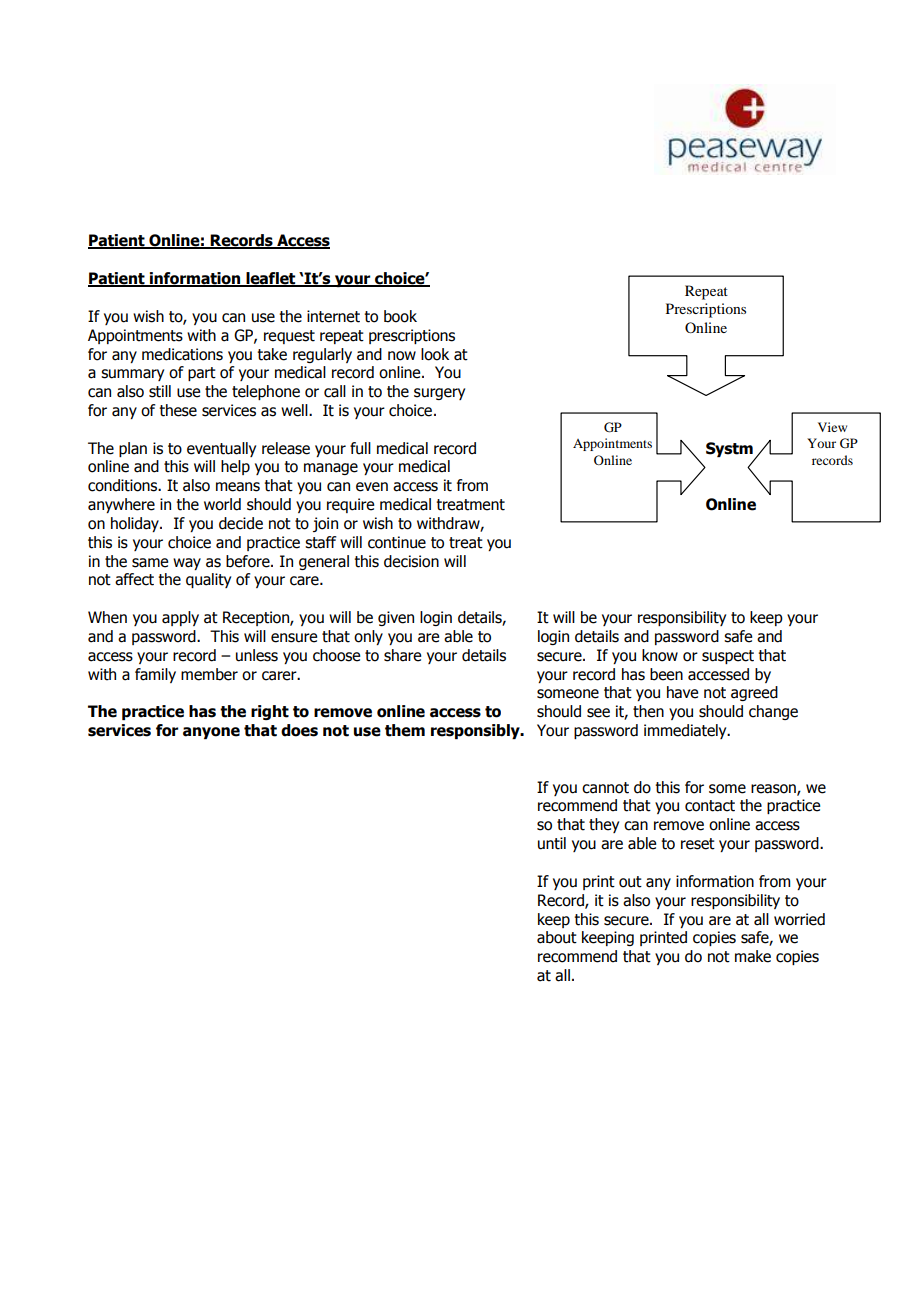  Describe the element at coordinates (832, 427) in the screenshot. I see `View` at that location.
